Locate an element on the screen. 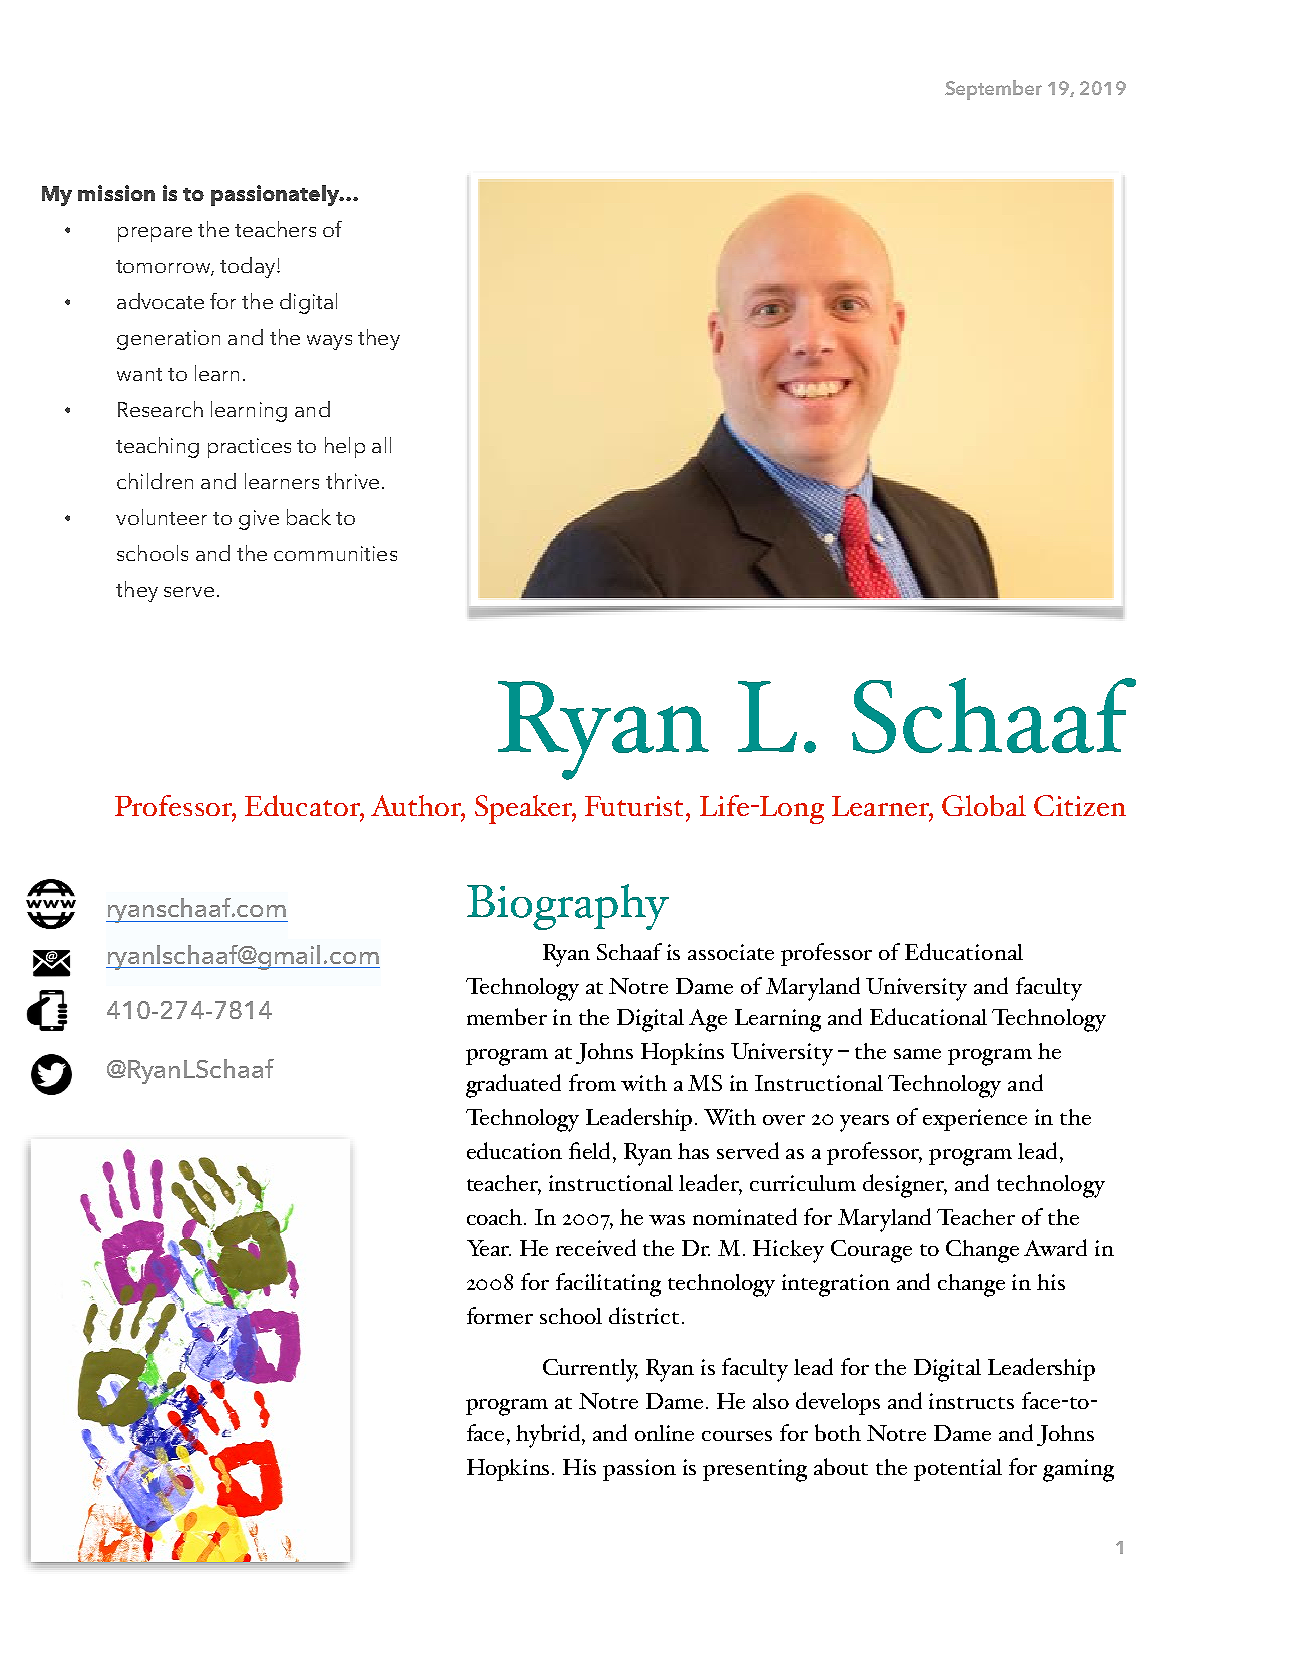 The image size is (1296, 1678). Global is located at coordinates (984, 805).
